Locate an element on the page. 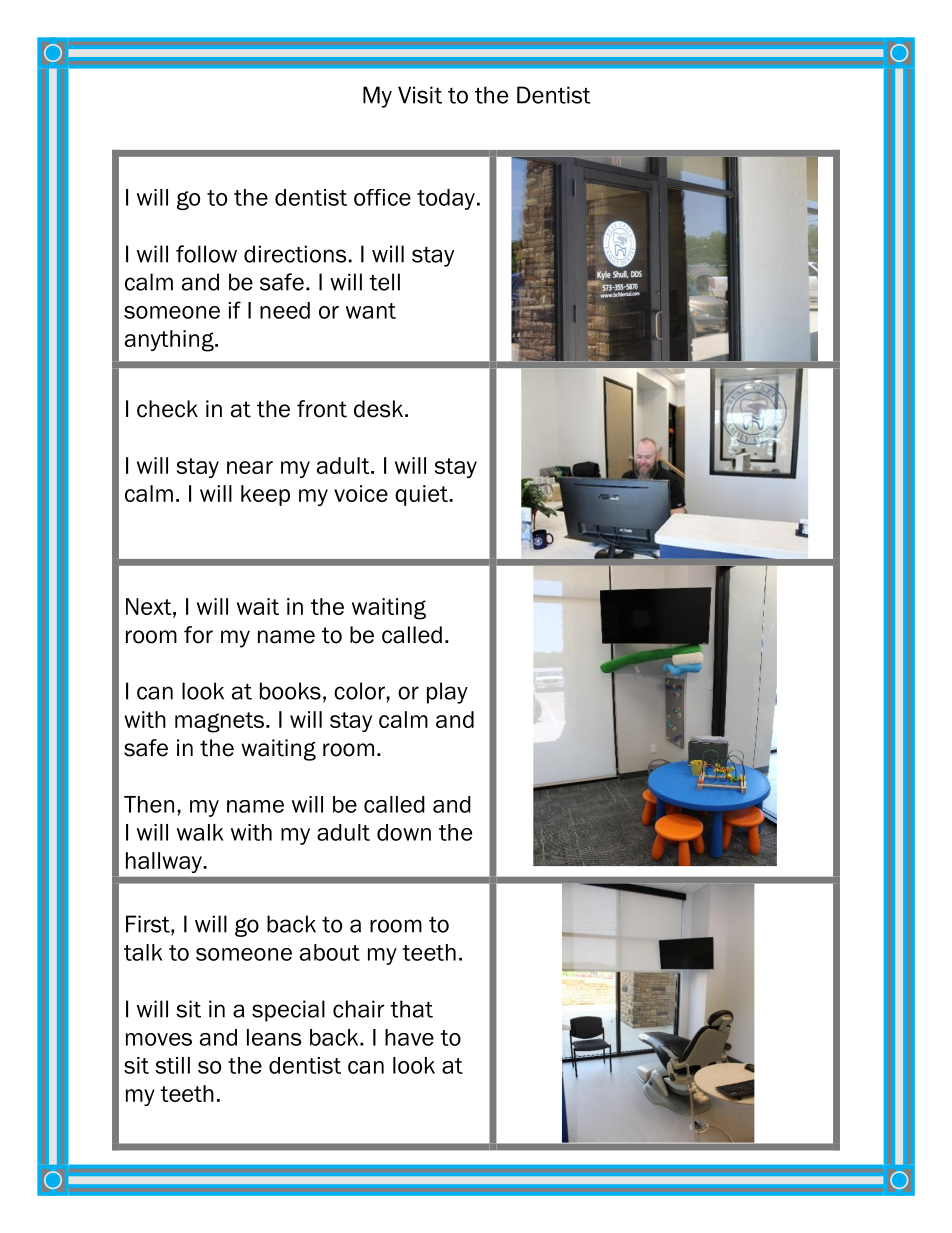 This document has height=1233, width=952. hallway is located at coordinates (164, 862).
